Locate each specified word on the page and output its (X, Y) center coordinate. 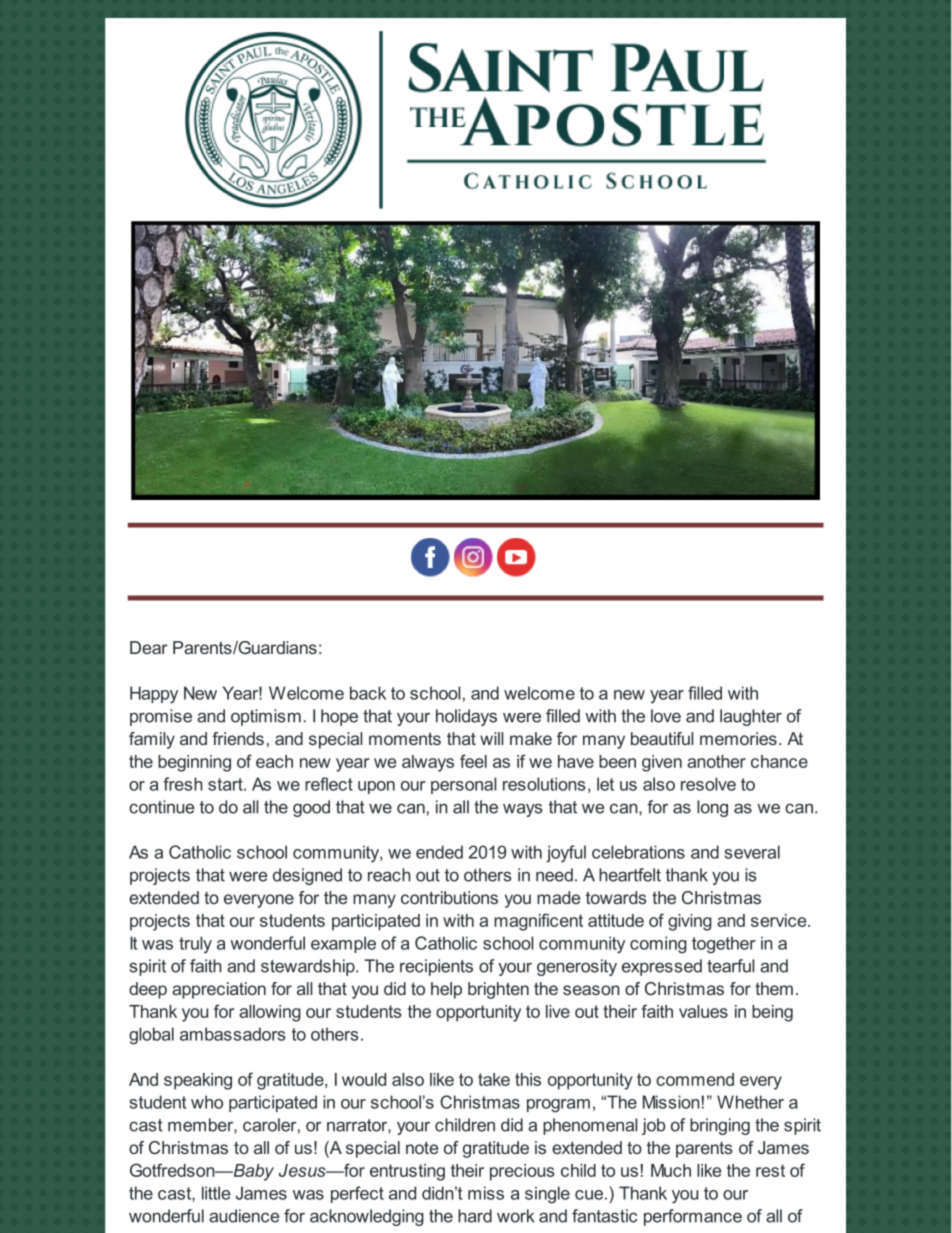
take (494, 1079)
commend (695, 1079)
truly (195, 945)
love (666, 716)
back (368, 693)
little (216, 1193)
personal (463, 785)
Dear (149, 647)
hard (475, 1216)
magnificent (538, 922)
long (712, 808)
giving (690, 922)
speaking (198, 1081)
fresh (183, 784)
